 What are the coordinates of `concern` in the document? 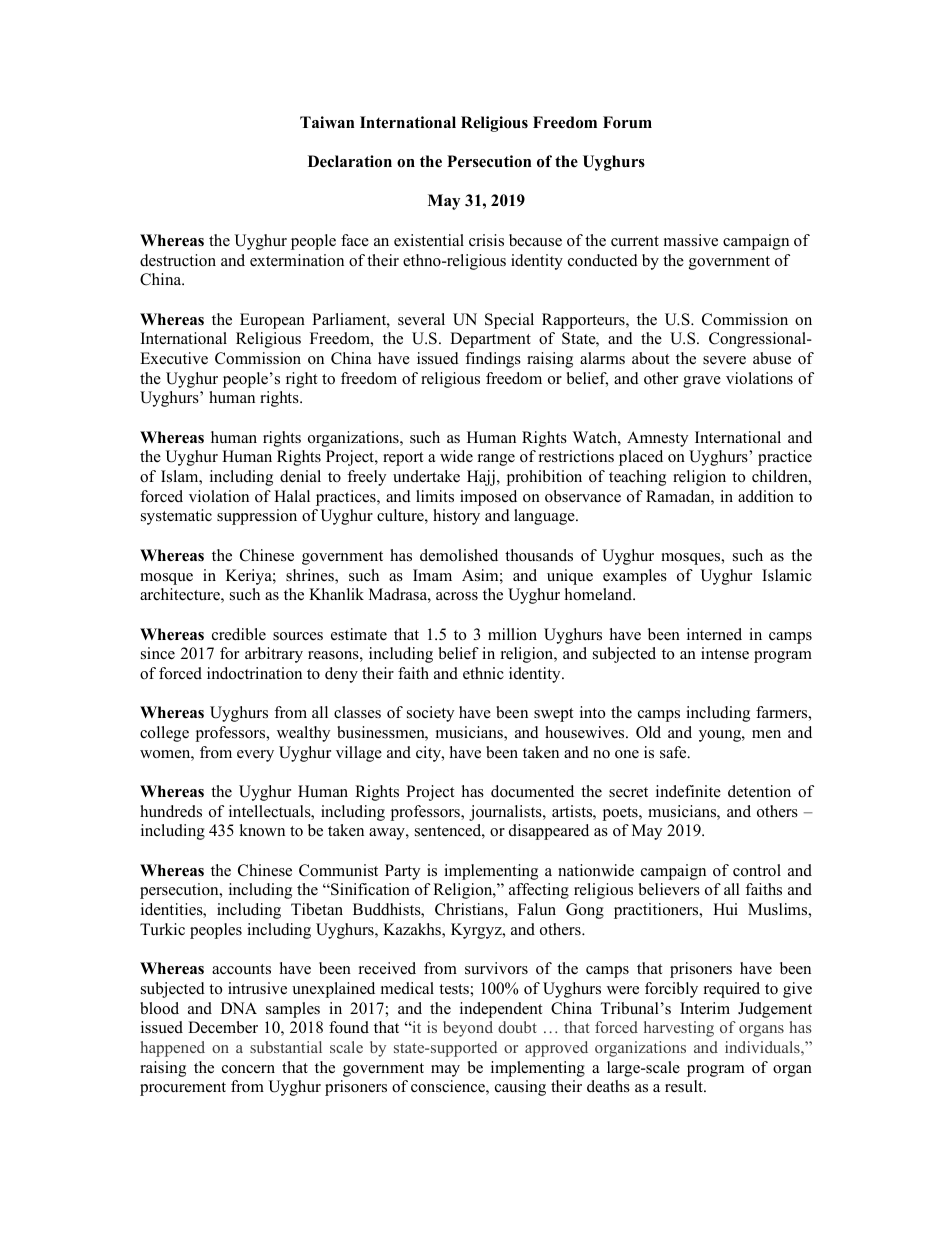 It's located at (248, 1069).
